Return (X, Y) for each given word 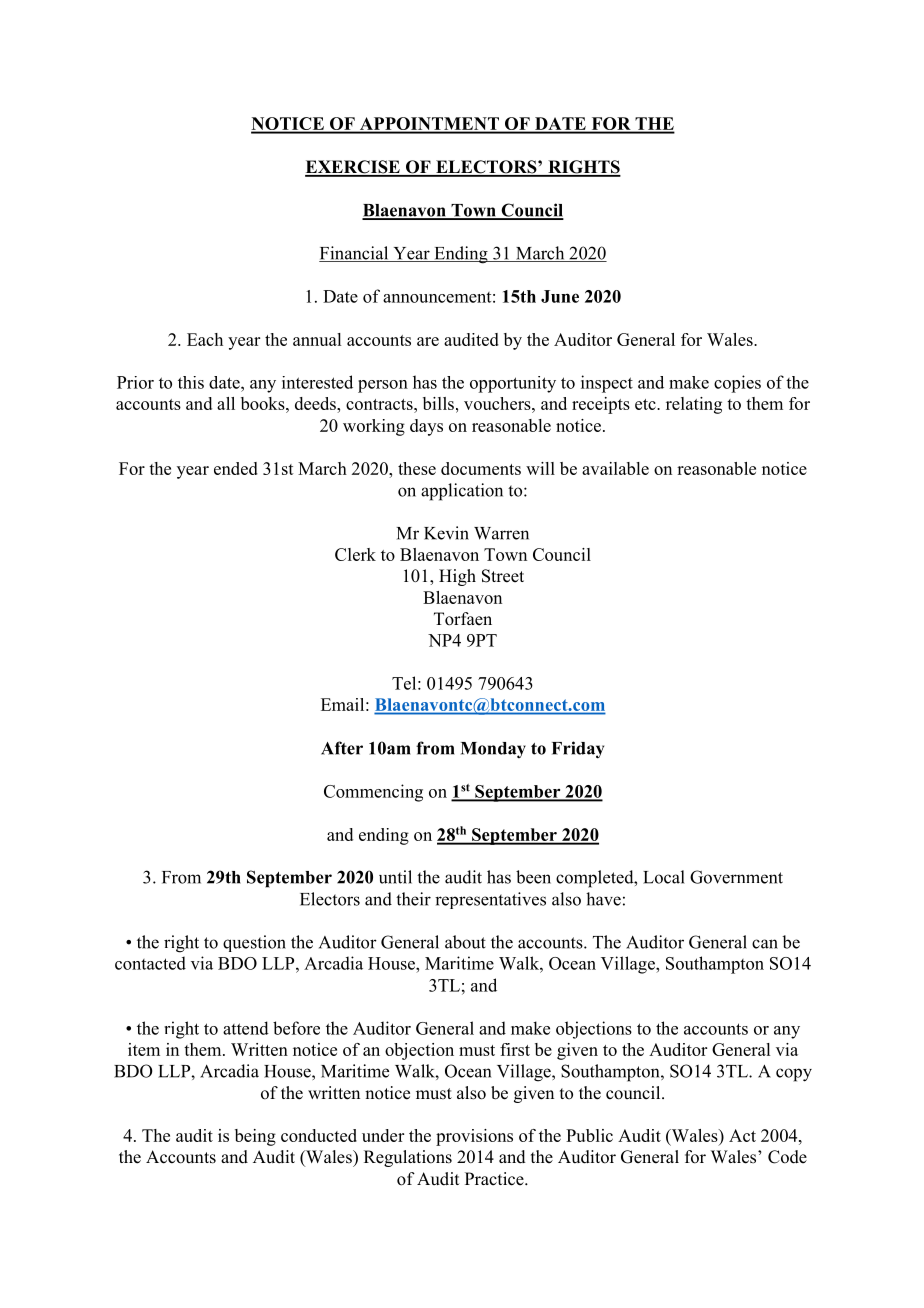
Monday (493, 750)
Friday (578, 750)
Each (205, 339)
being (255, 1137)
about (465, 942)
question (254, 943)
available (615, 468)
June (560, 296)
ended (236, 468)
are (428, 341)
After (342, 748)
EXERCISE (353, 168)
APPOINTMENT (429, 125)
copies (737, 384)
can (765, 944)
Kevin (446, 533)
